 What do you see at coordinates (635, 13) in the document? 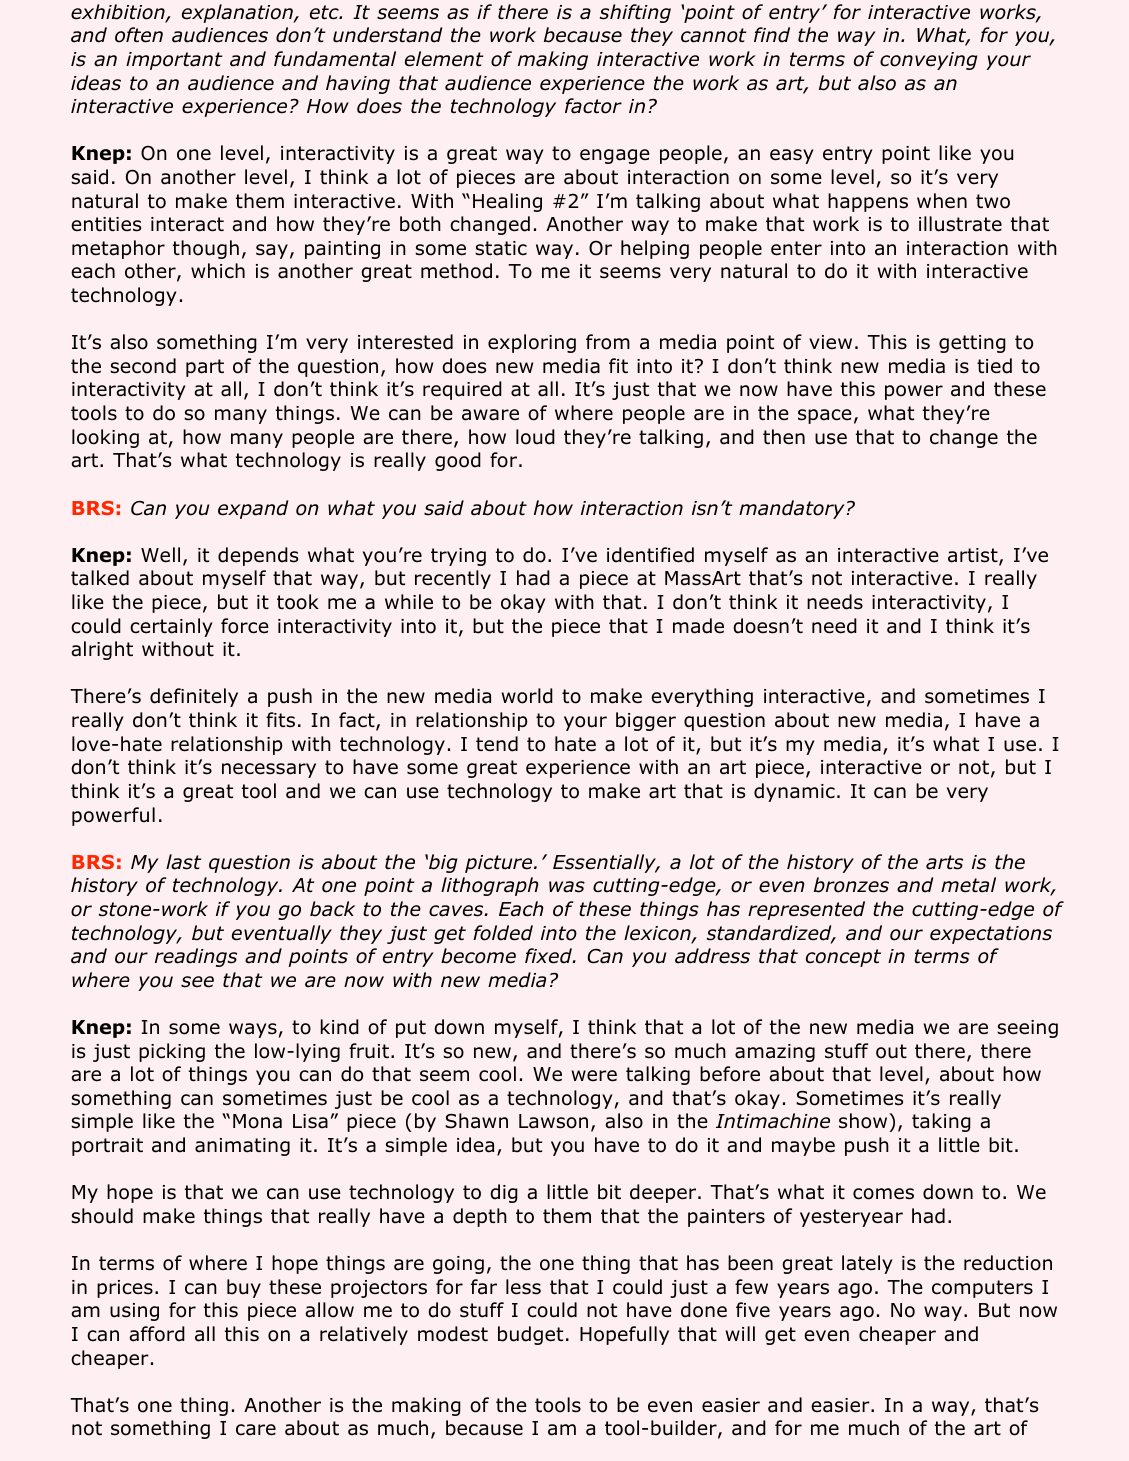
I see `shifting` at bounding box center [635, 13].
